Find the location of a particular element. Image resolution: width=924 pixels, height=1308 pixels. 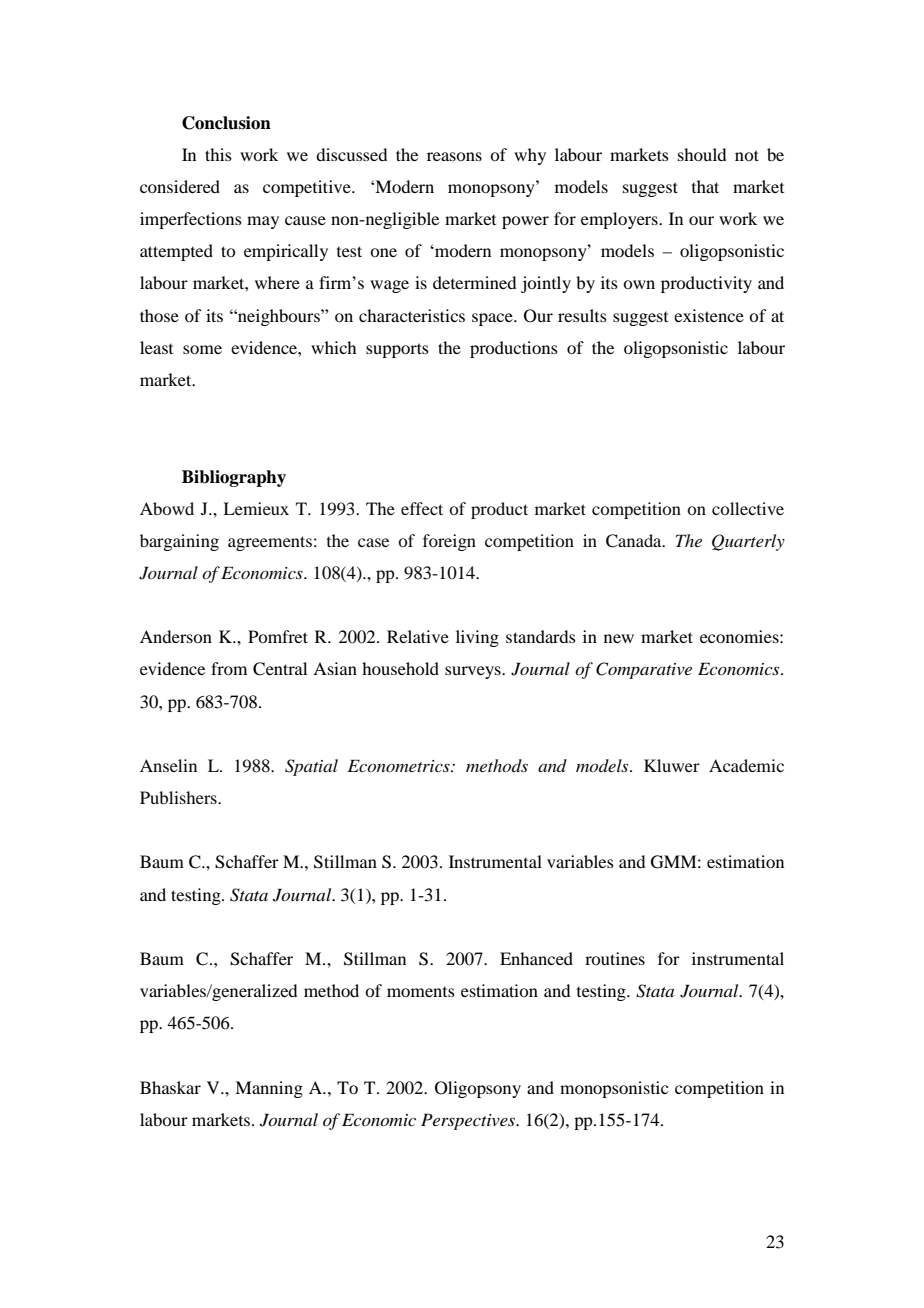

supports is located at coordinates (397, 350).
